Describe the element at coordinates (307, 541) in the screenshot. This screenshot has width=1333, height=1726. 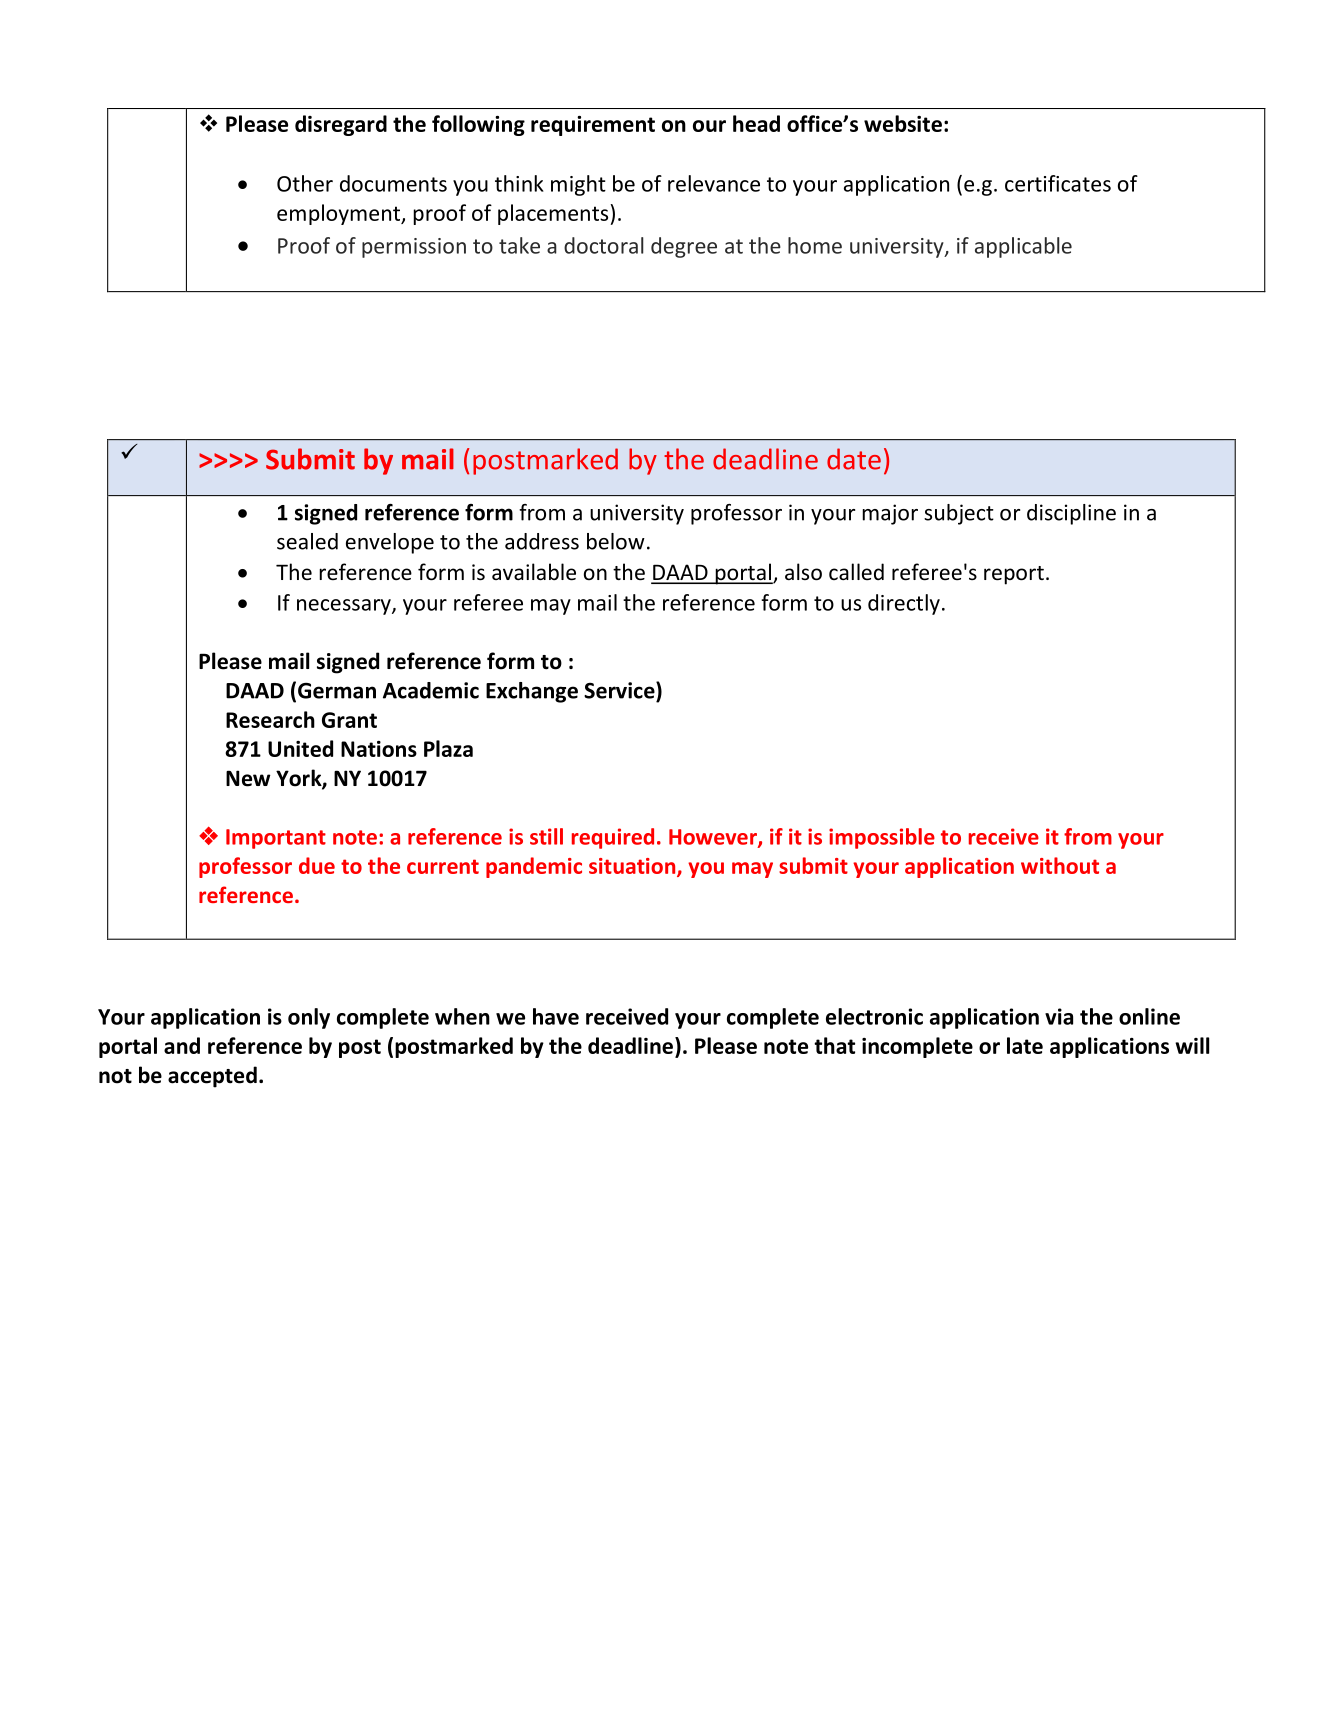
I see `sealed` at that location.
